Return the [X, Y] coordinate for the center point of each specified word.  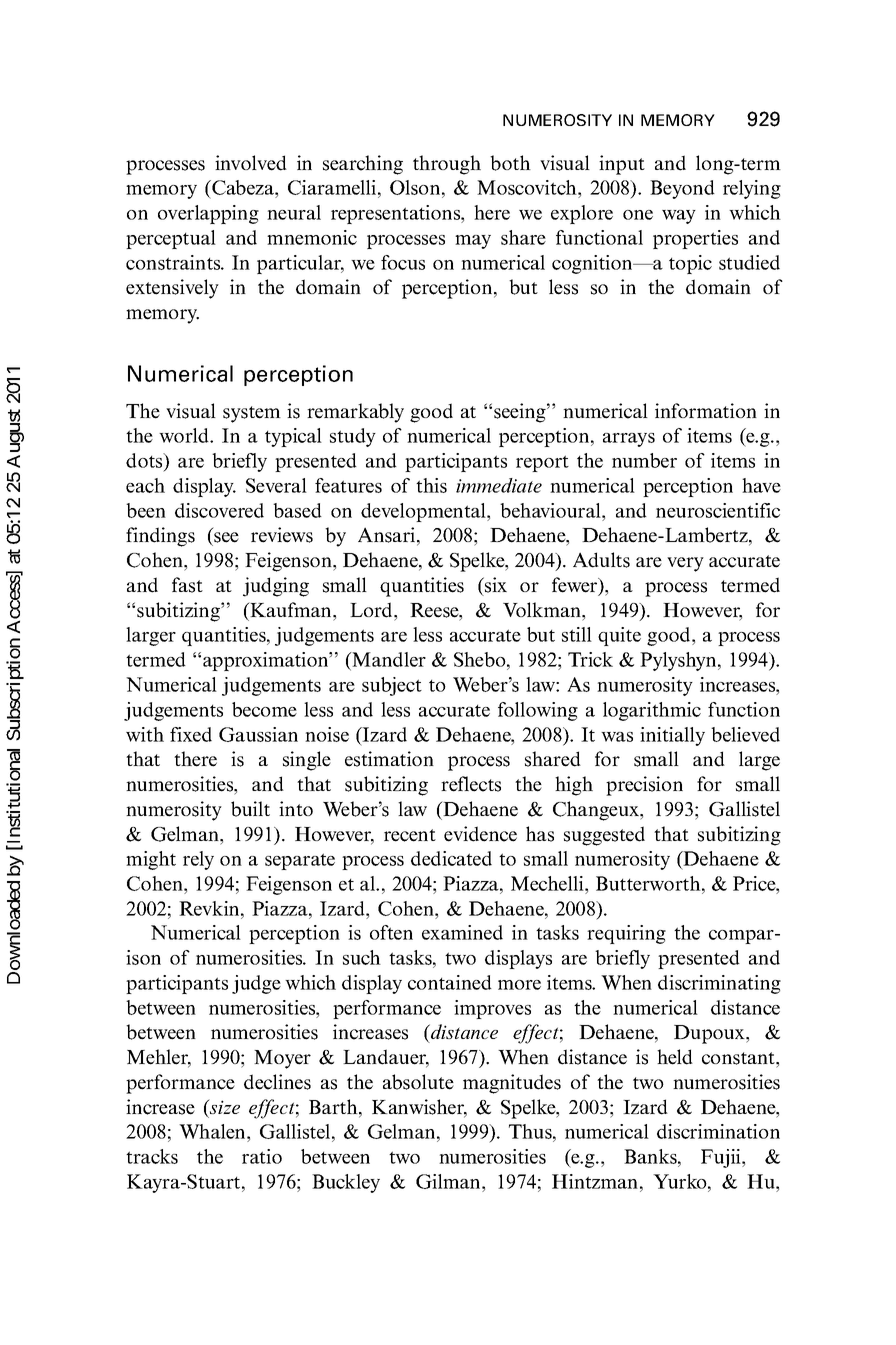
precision [644, 786]
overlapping [208, 214]
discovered [219, 510]
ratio [262, 1156]
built [250, 809]
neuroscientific [718, 510]
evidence [480, 834]
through [447, 165]
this [431, 485]
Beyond [682, 189]
